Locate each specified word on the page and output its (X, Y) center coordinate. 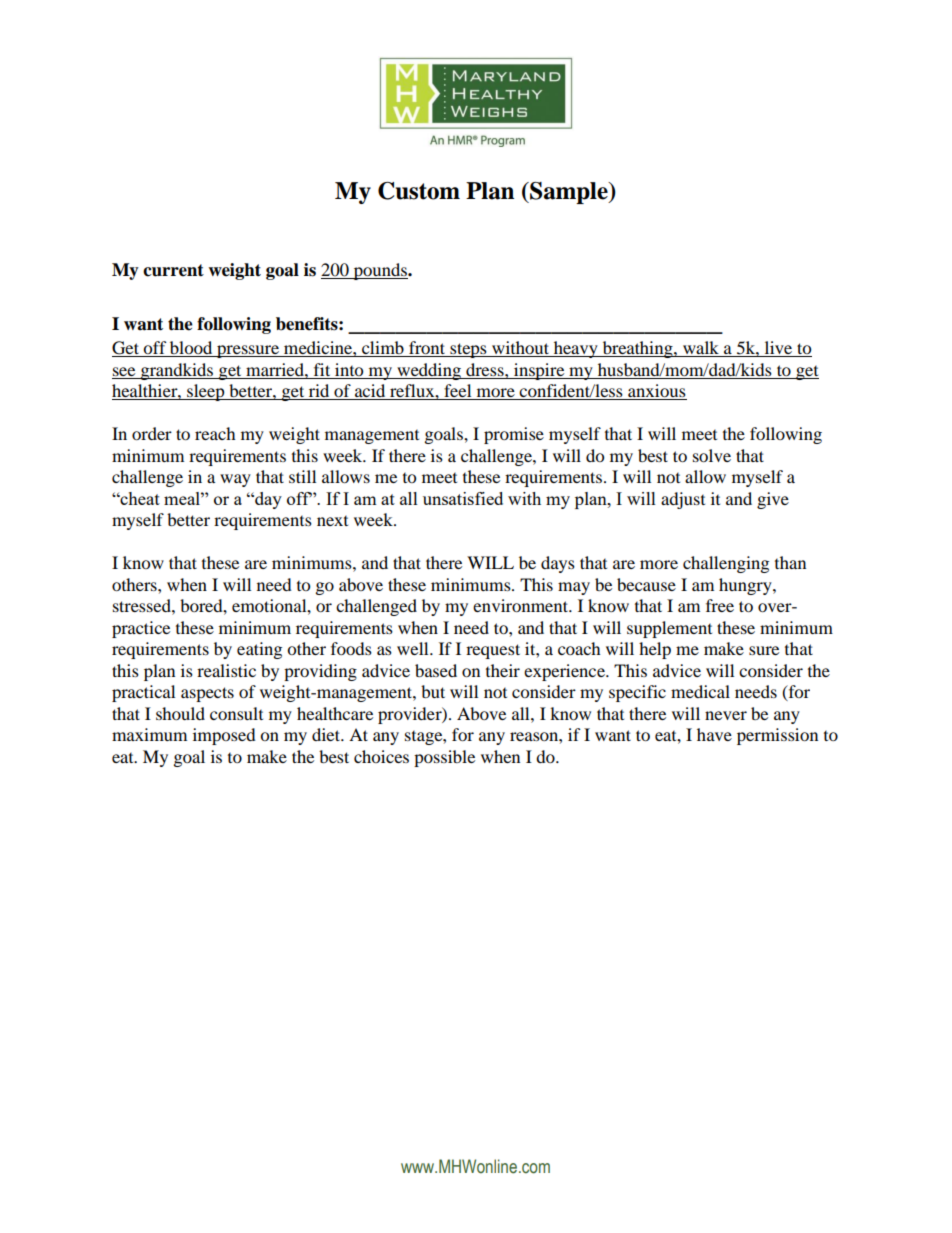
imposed (224, 736)
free (720, 605)
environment (522, 605)
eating (259, 650)
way (235, 480)
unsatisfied (463, 498)
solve (712, 455)
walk (701, 349)
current (173, 270)
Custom (419, 191)
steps (468, 350)
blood (191, 349)
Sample (569, 193)
